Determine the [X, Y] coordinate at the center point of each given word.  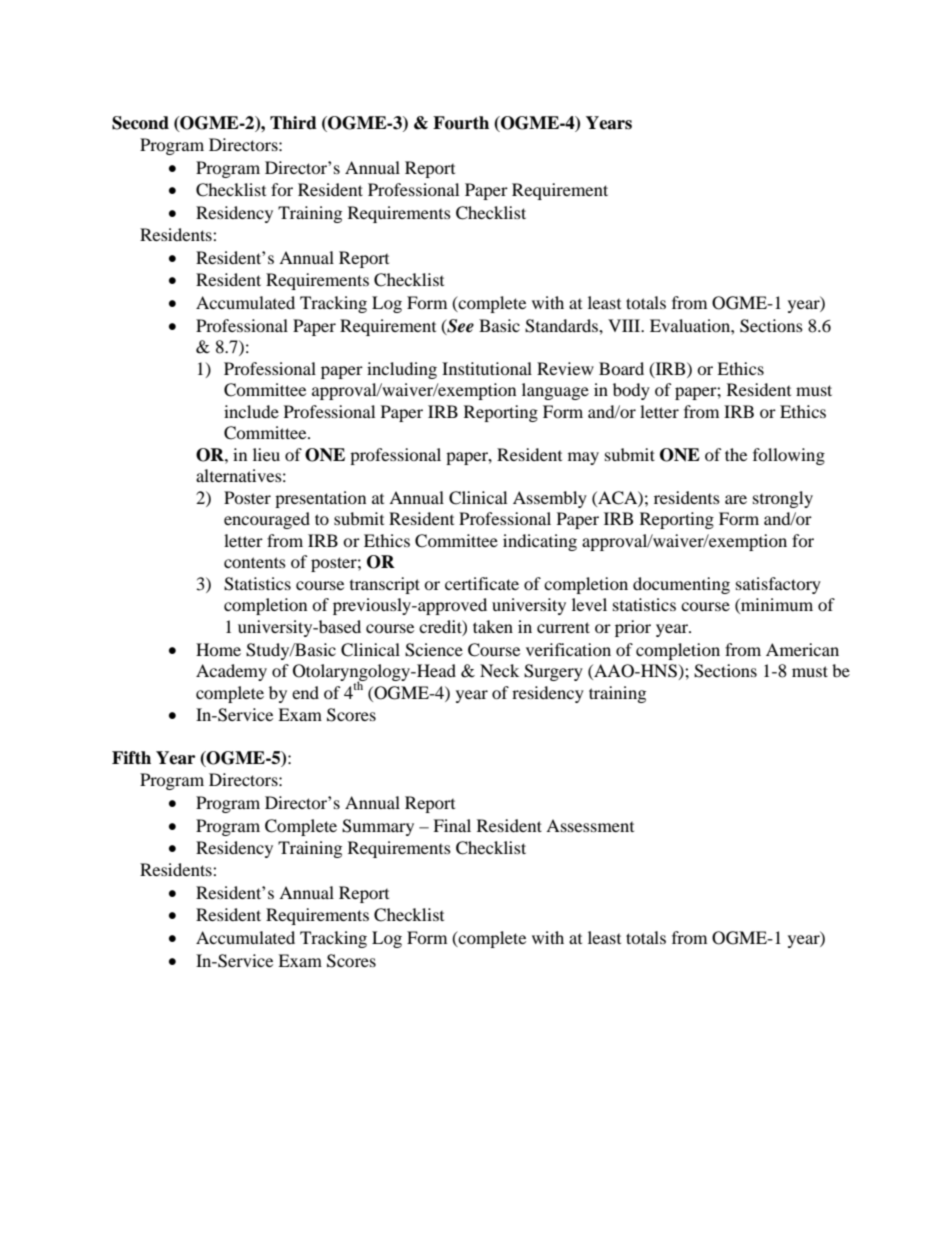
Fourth [461, 123]
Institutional [487, 368]
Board [621, 368]
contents [255, 562]
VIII [625, 325]
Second [140, 123]
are [736, 499]
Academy [231, 672]
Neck [499, 670]
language [555, 391]
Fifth [131, 757]
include [251, 411]
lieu [266, 454]
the [736, 454]
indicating [540, 542]
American [802, 649]
